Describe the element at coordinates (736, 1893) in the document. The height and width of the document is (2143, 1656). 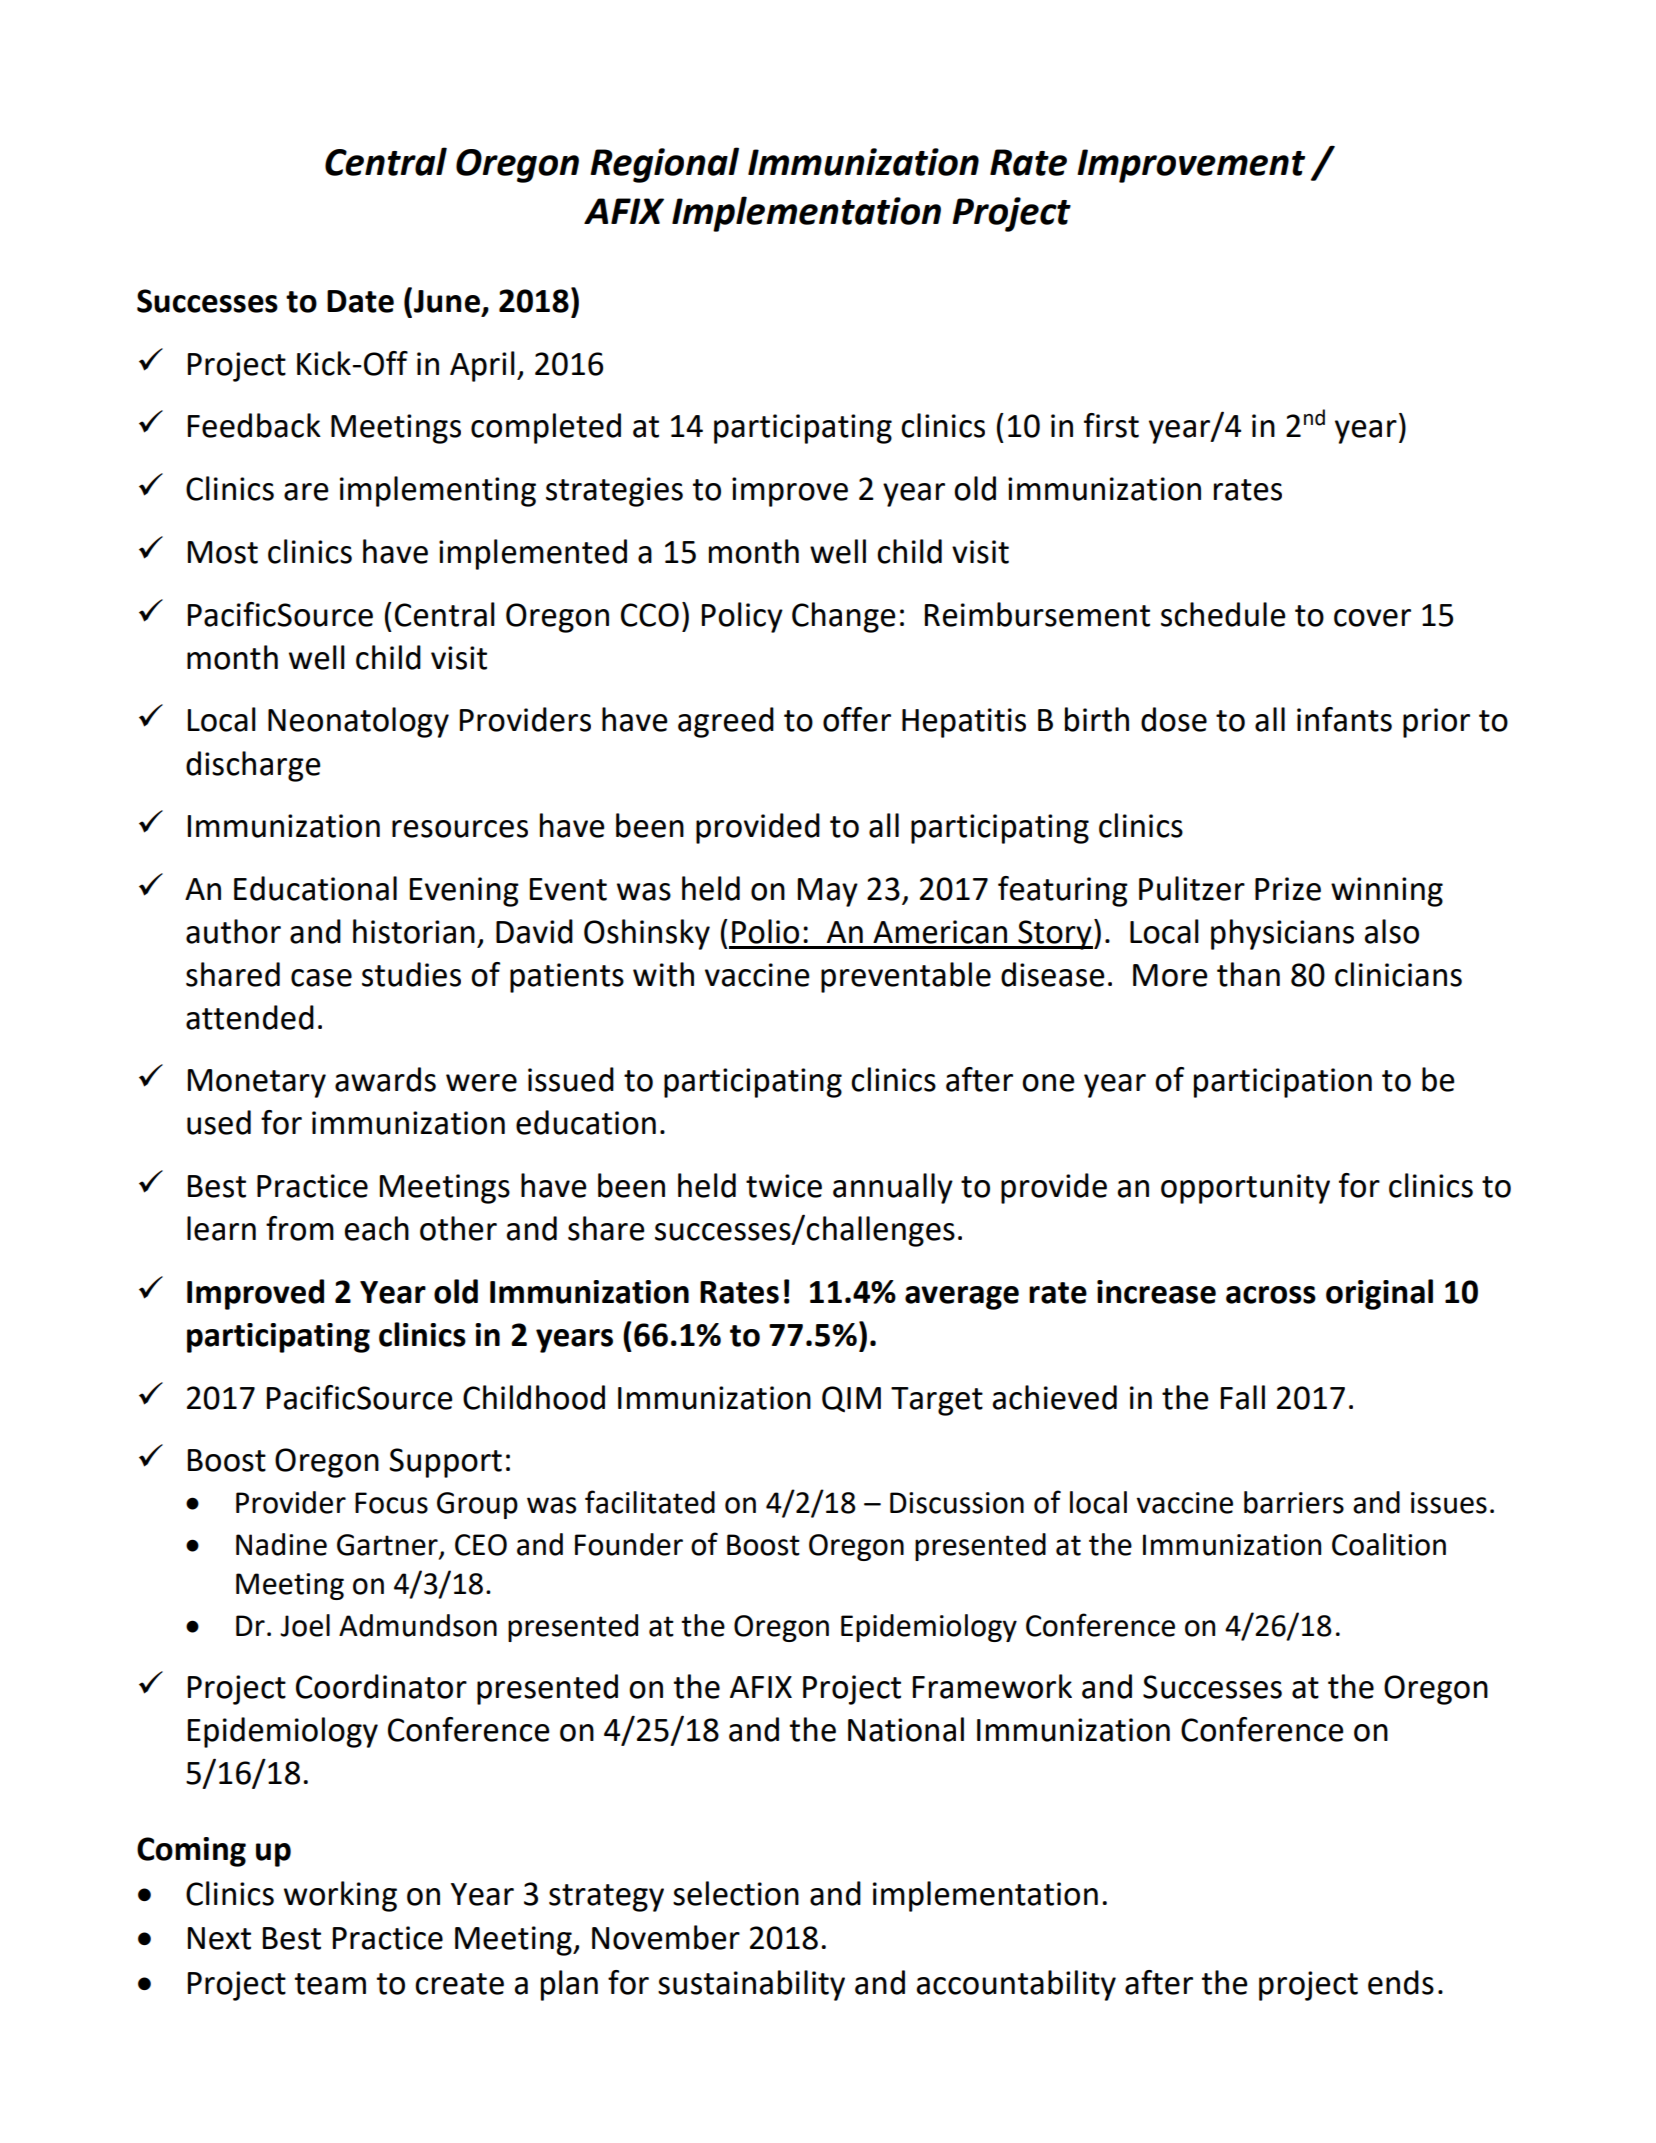
I see `selection` at that location.
